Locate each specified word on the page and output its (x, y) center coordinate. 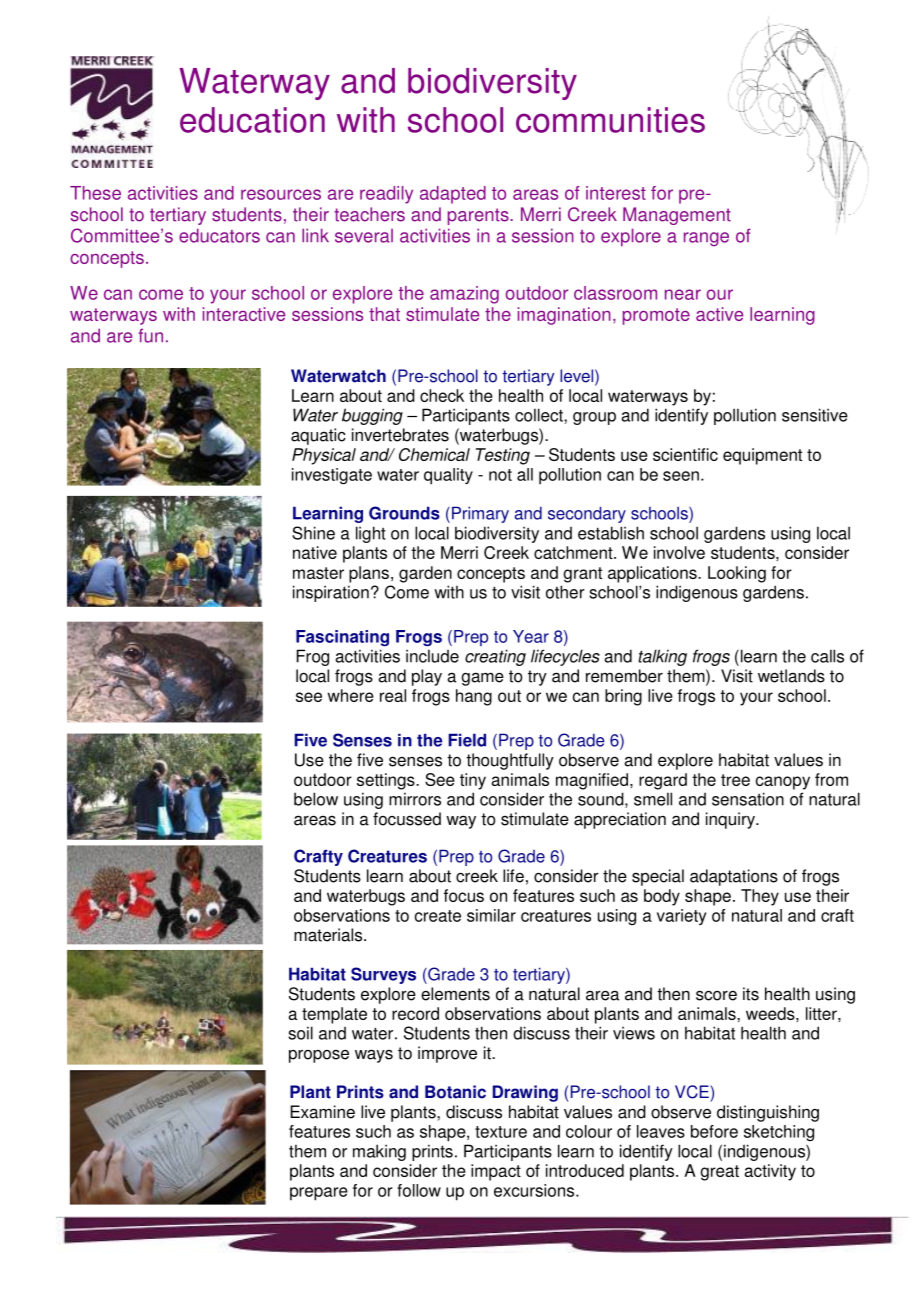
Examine (322, 1112)
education (252, 120)
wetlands (791, 676)
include (432, 656)
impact (496, 1172)
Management (677, 216)
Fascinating (342, 638)
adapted (453, 195)
